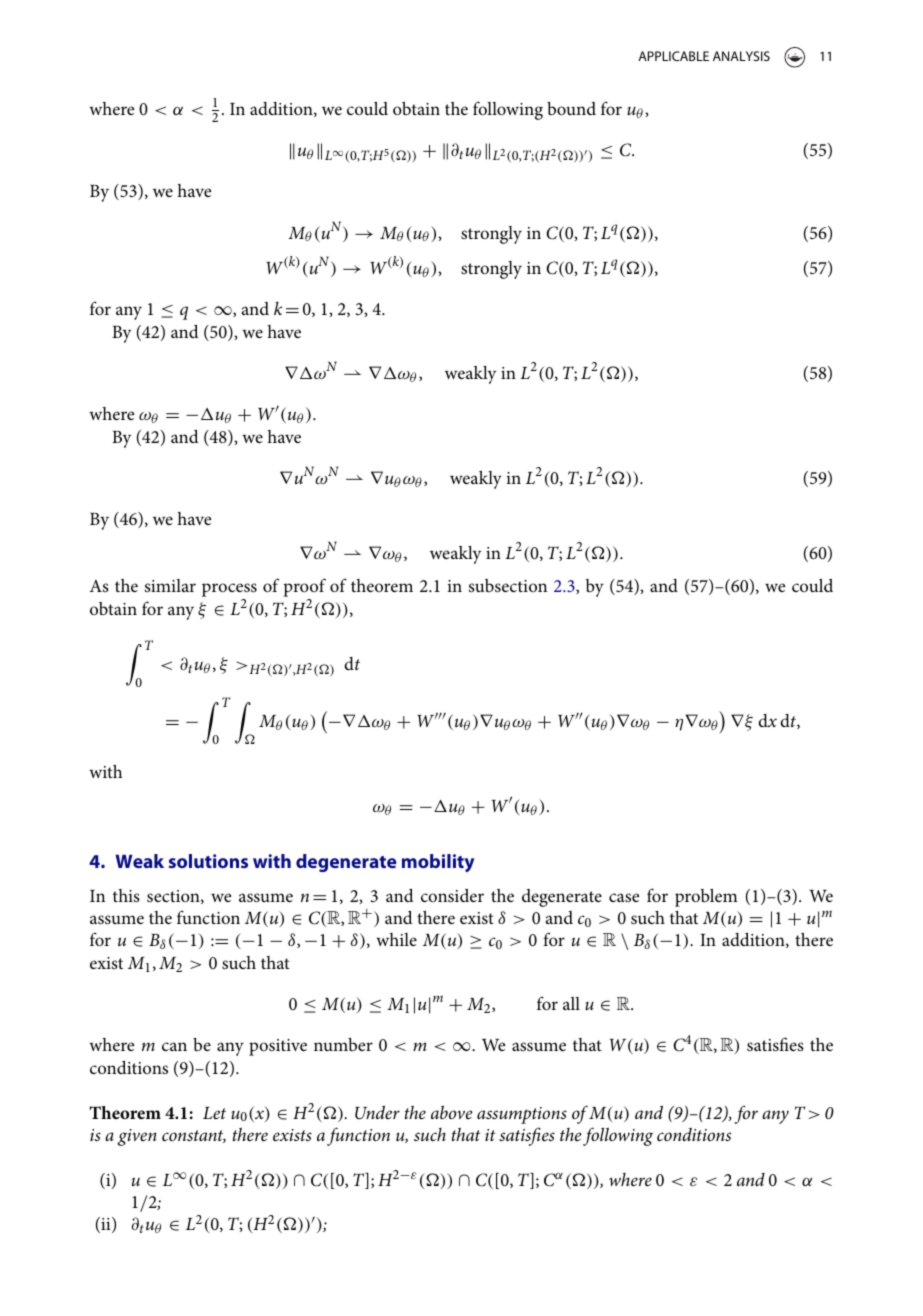 The height and width of the page is (1316, 923). What do you see at coordinates (741, 56) in the page?
I see `ANALYSIS` at bounding box center [741, 56].
